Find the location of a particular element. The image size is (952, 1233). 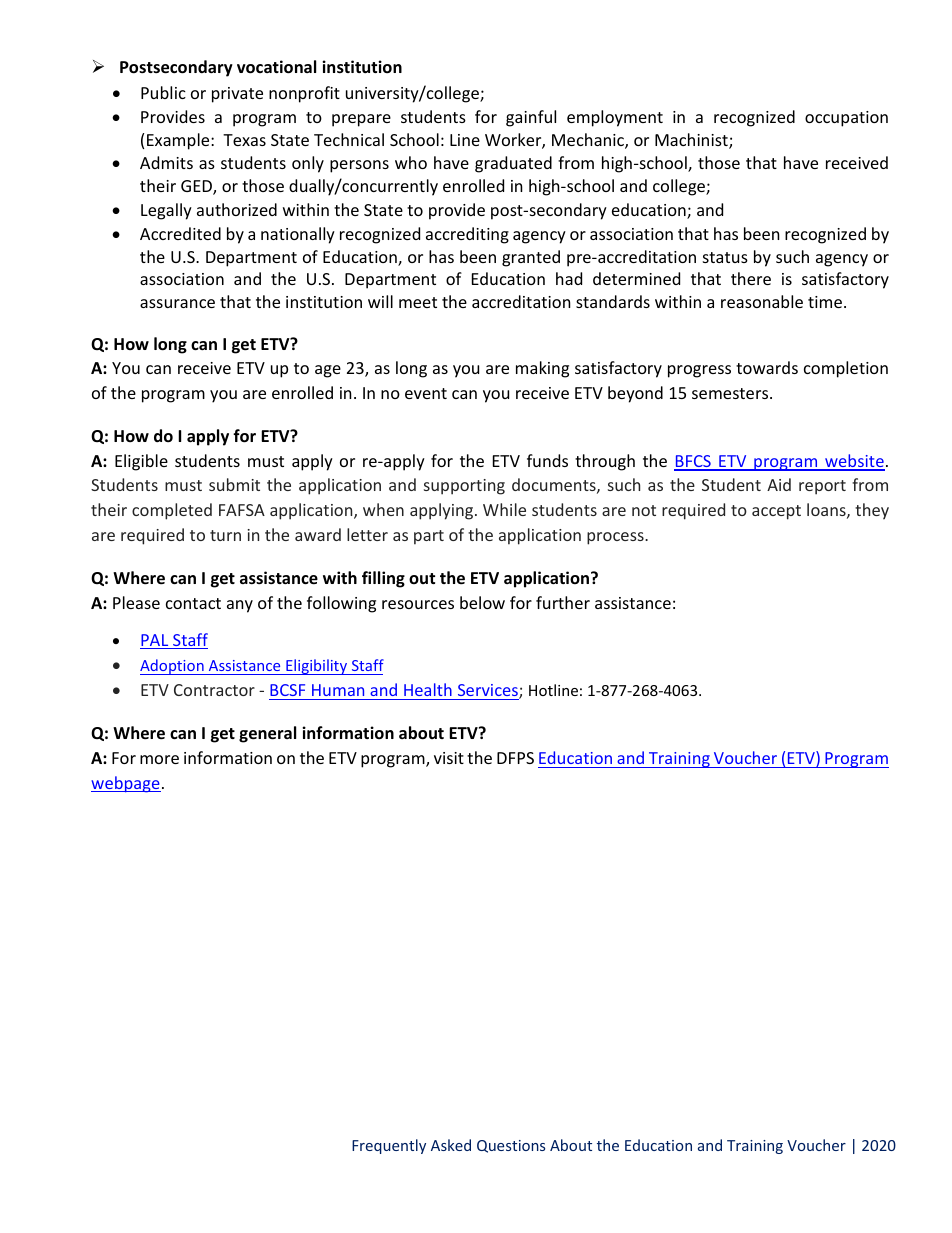

gainful is located at coordinates (531, 118).
